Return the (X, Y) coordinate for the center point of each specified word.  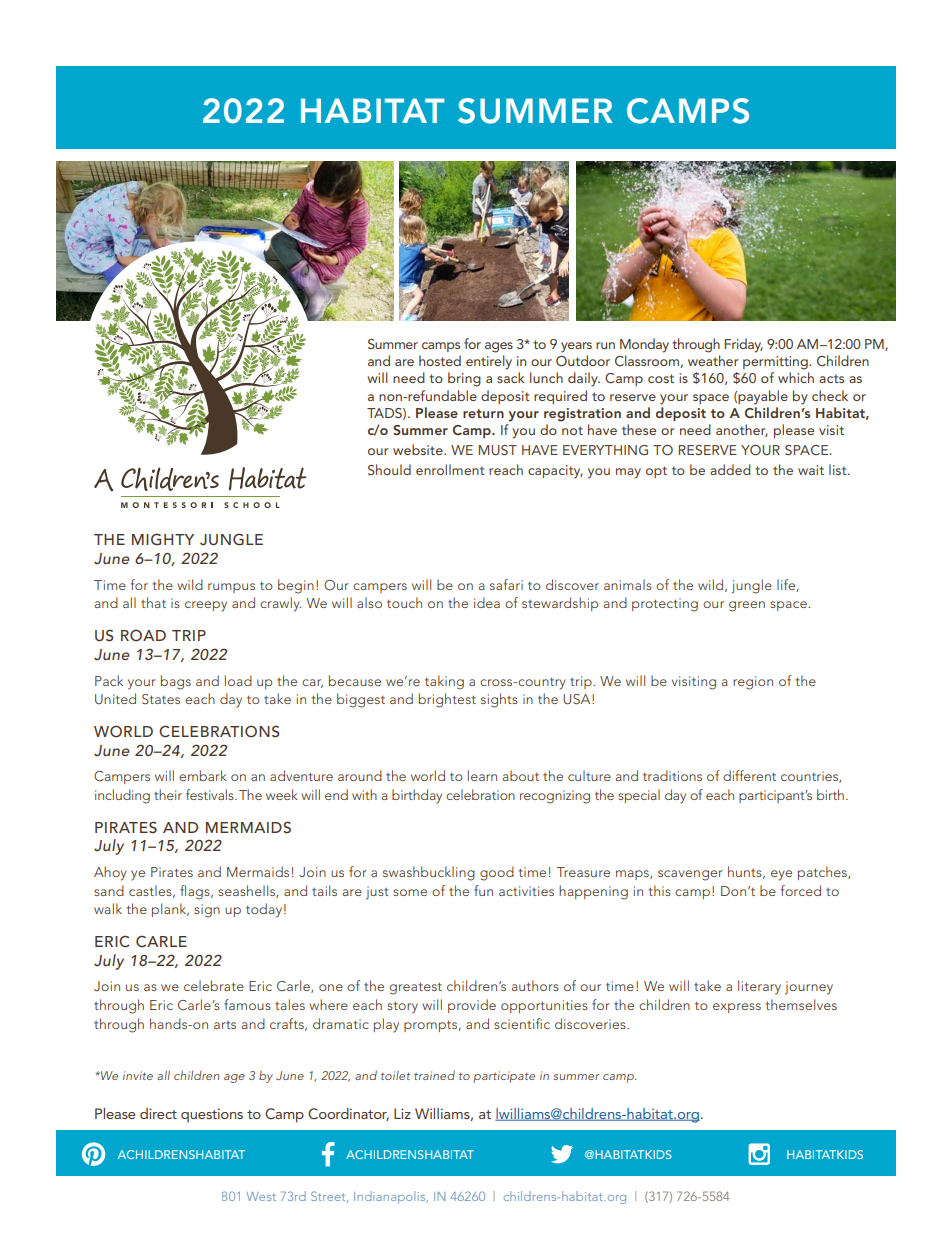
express (737, 1008)
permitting (776, 363)
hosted (440, 360)
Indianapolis (391, 1197)
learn (482, 775)
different (749, 775)
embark (203, 775)
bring (464, 379)
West (261, 1196)
